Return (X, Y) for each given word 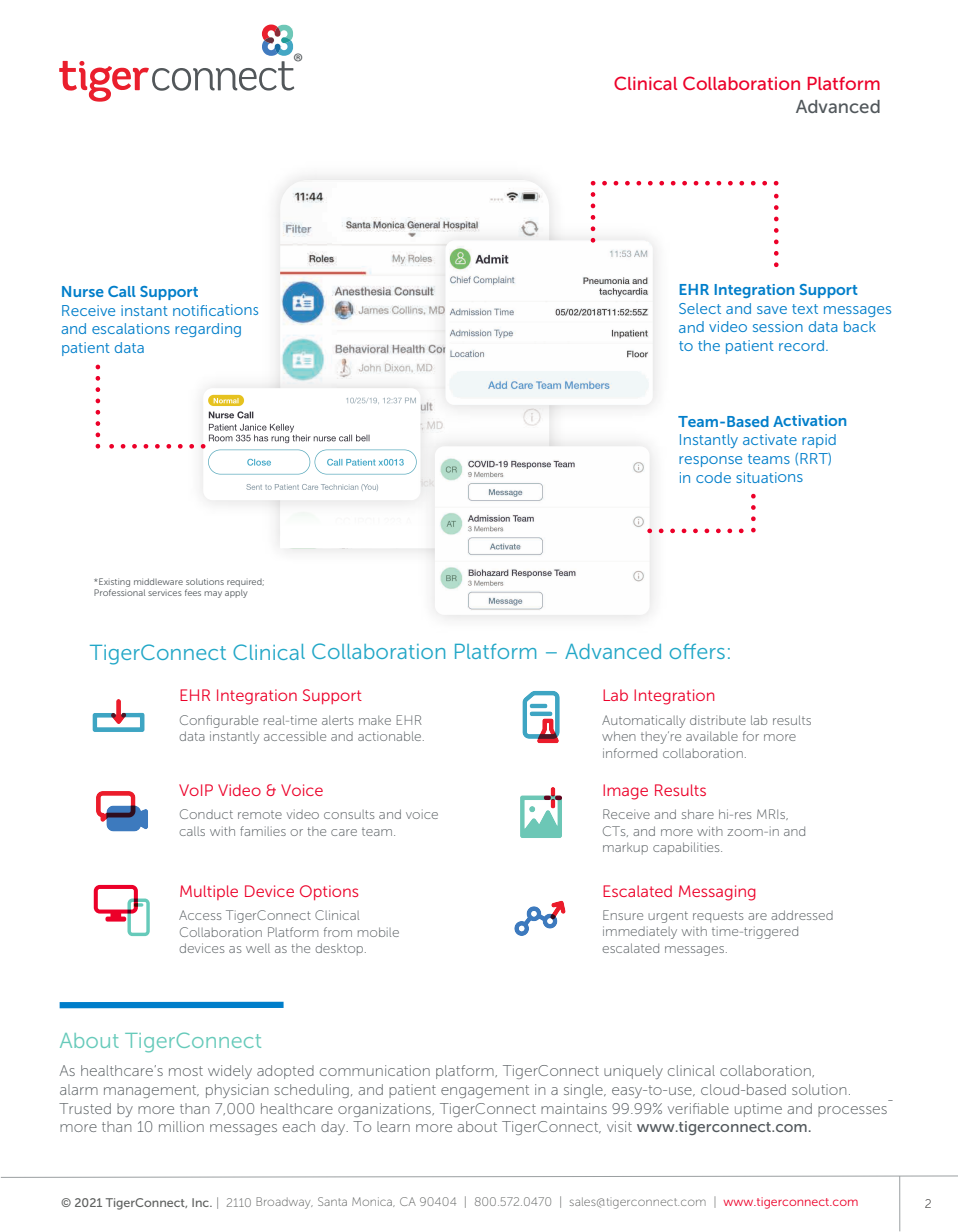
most (186, 1071)
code (713, 477)
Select (700, 308)
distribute (718, 720)
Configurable (219, 721)
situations (769, 477)
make (375, 720)
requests (718, 917)
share (698, 814)
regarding (208, 330)
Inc (201, 1202)
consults (349, 814)
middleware (158, 581)
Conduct (206, 814)
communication (375, 1070)
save (772, 310)
